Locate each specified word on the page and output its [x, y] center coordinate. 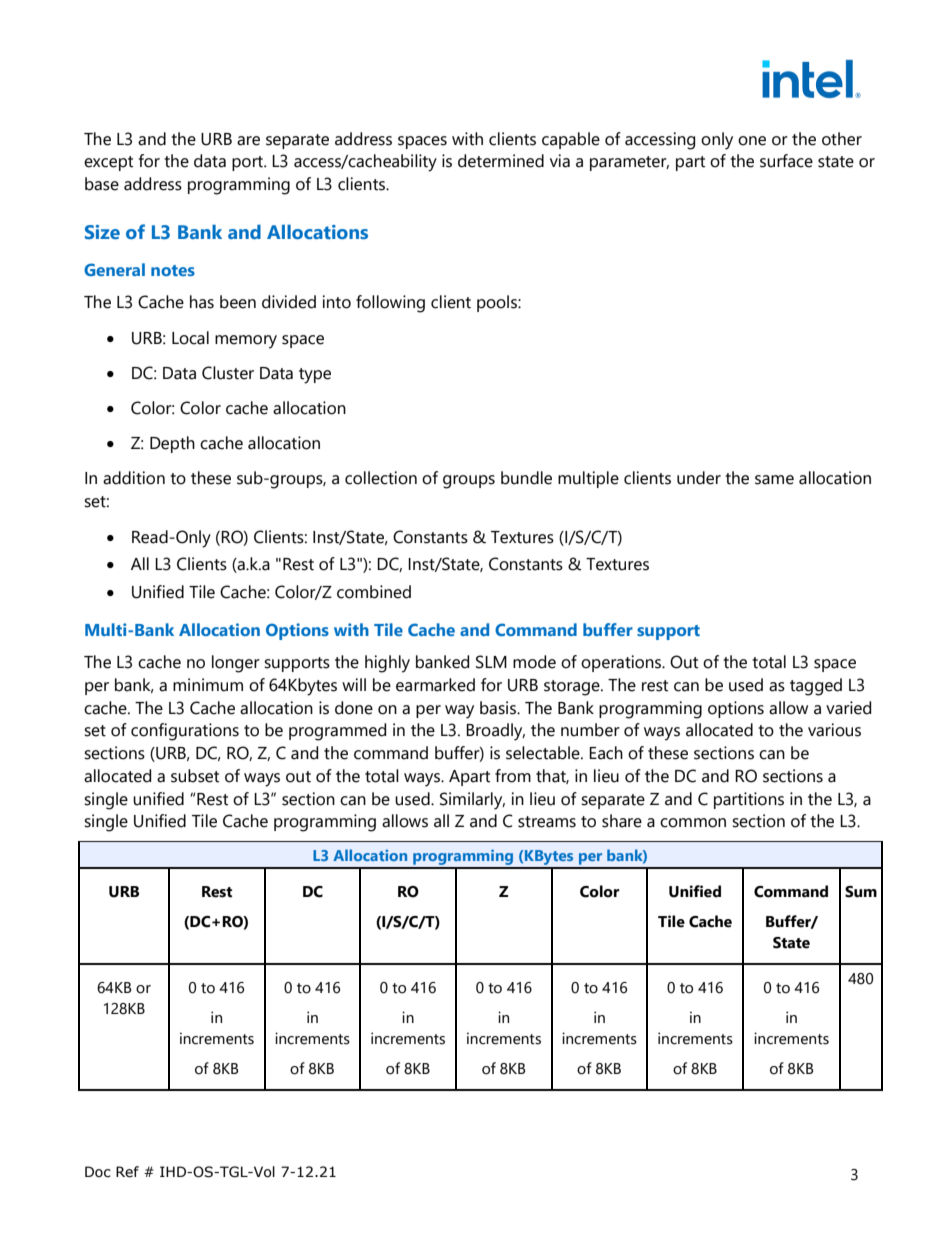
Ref [127, 1172]
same [774, 480]
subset [195, 776]
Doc [98, 1172]
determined [501, 161]
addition [134, 478]
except [108, 163]
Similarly [472, 801]
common [693, 823]
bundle [526, 478]
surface [786, 161]
